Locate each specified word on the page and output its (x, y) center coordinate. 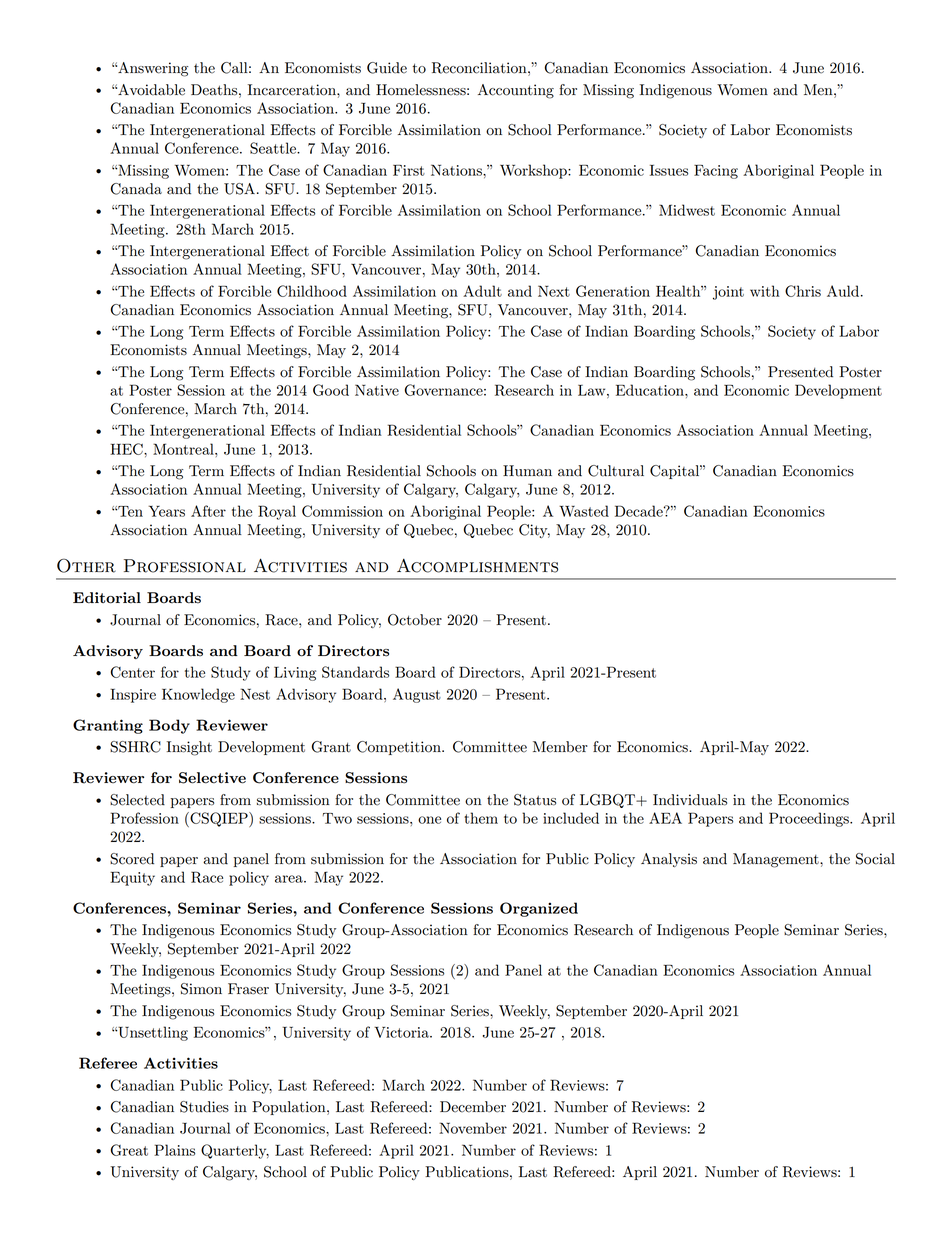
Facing (716, 172)
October (415, 620)
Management (777, 860)
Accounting (516, 91)
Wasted (584, 511)
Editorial (107, 598)
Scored (132, 859)
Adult (482, 291)
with (765, 291)
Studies (204, 1107)
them (481, 818)
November (473, 1128)
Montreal (184, 449)
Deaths (215, 90)
